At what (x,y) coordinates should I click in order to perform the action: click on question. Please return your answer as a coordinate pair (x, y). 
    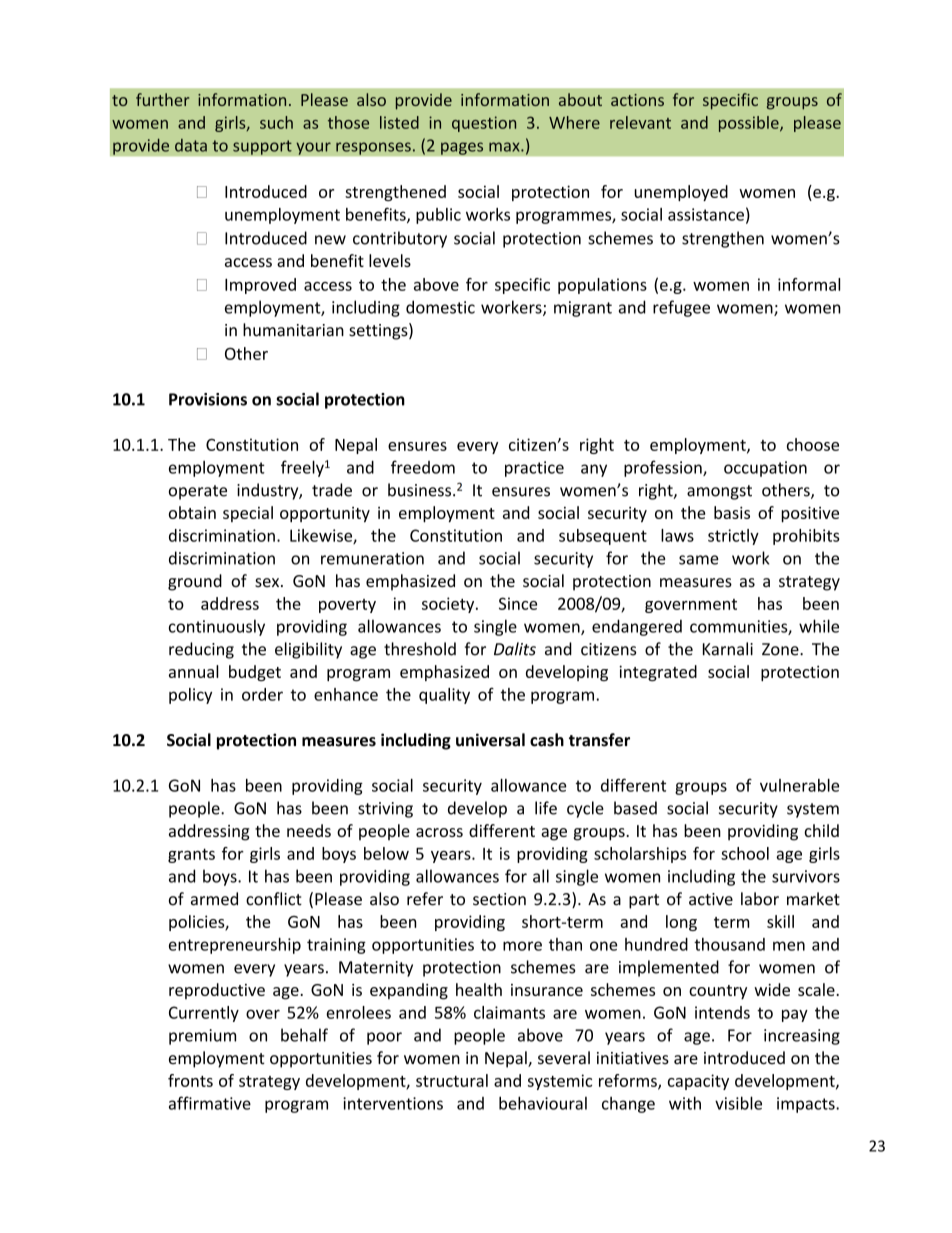
    Looking at the image, I should click on (484, 124).
